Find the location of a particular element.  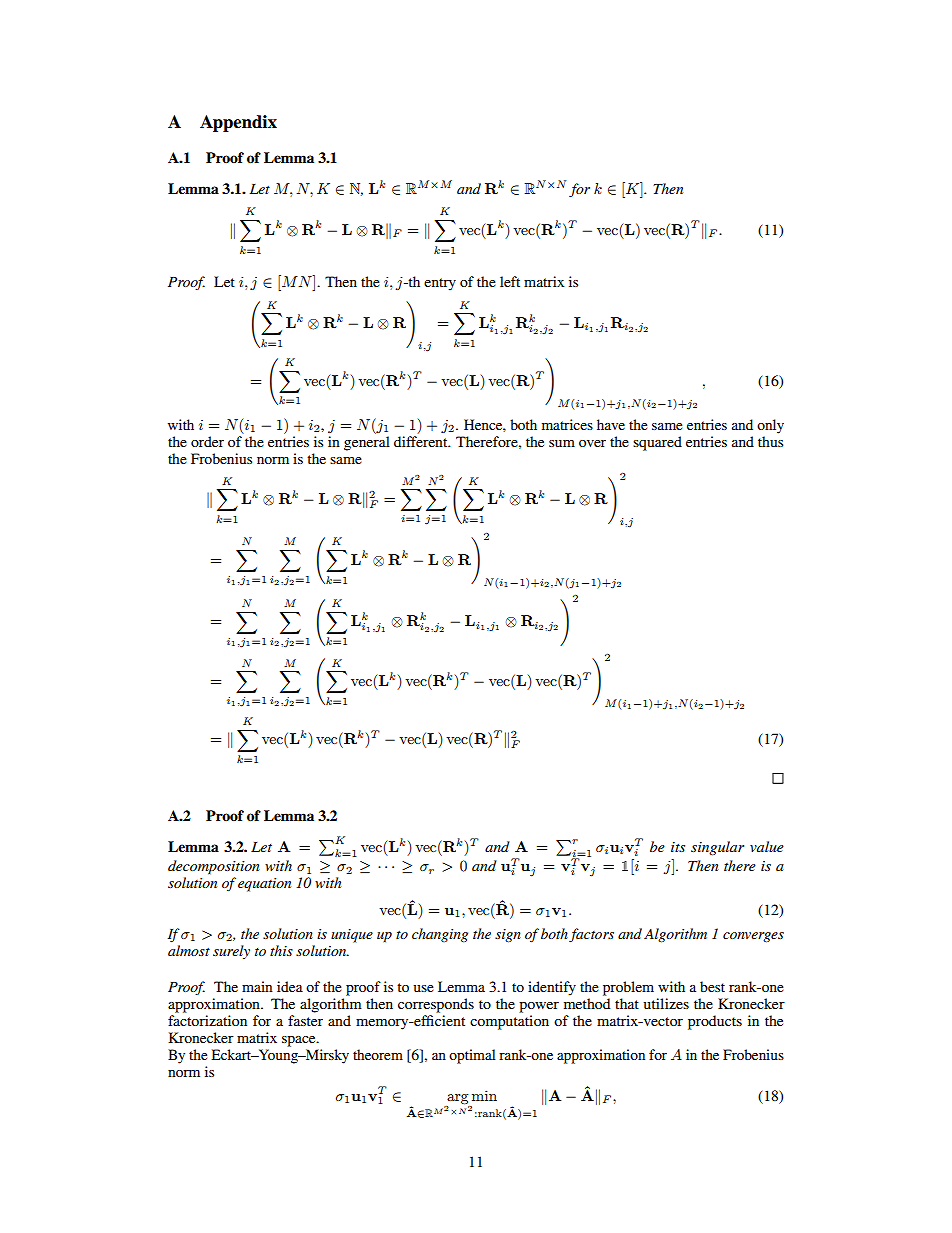

optimal is located at coordinates (472, 1056).
